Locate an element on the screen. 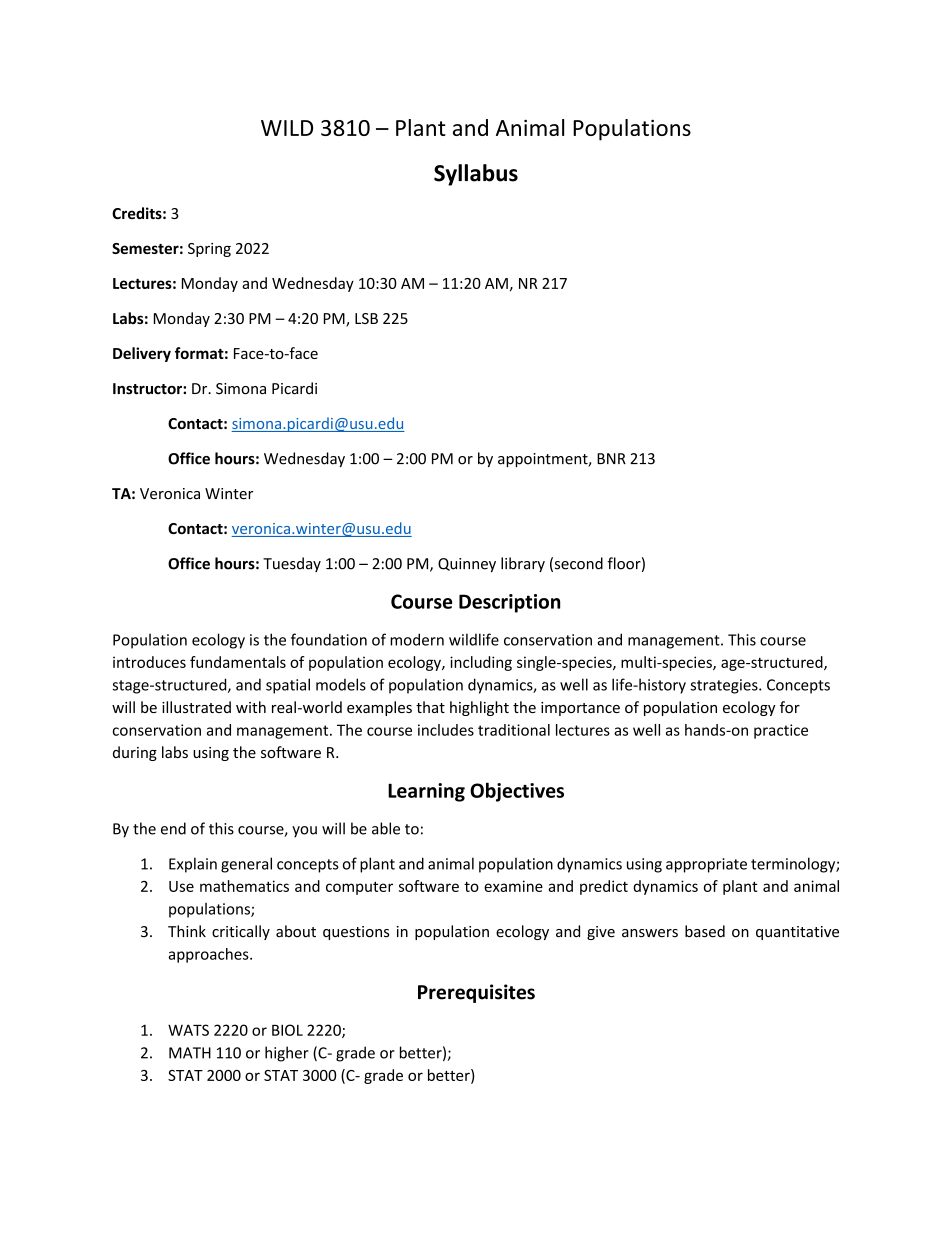 This screenshot has width=952, height=1233. Prerequisites is located at coordinates (476, 993).
